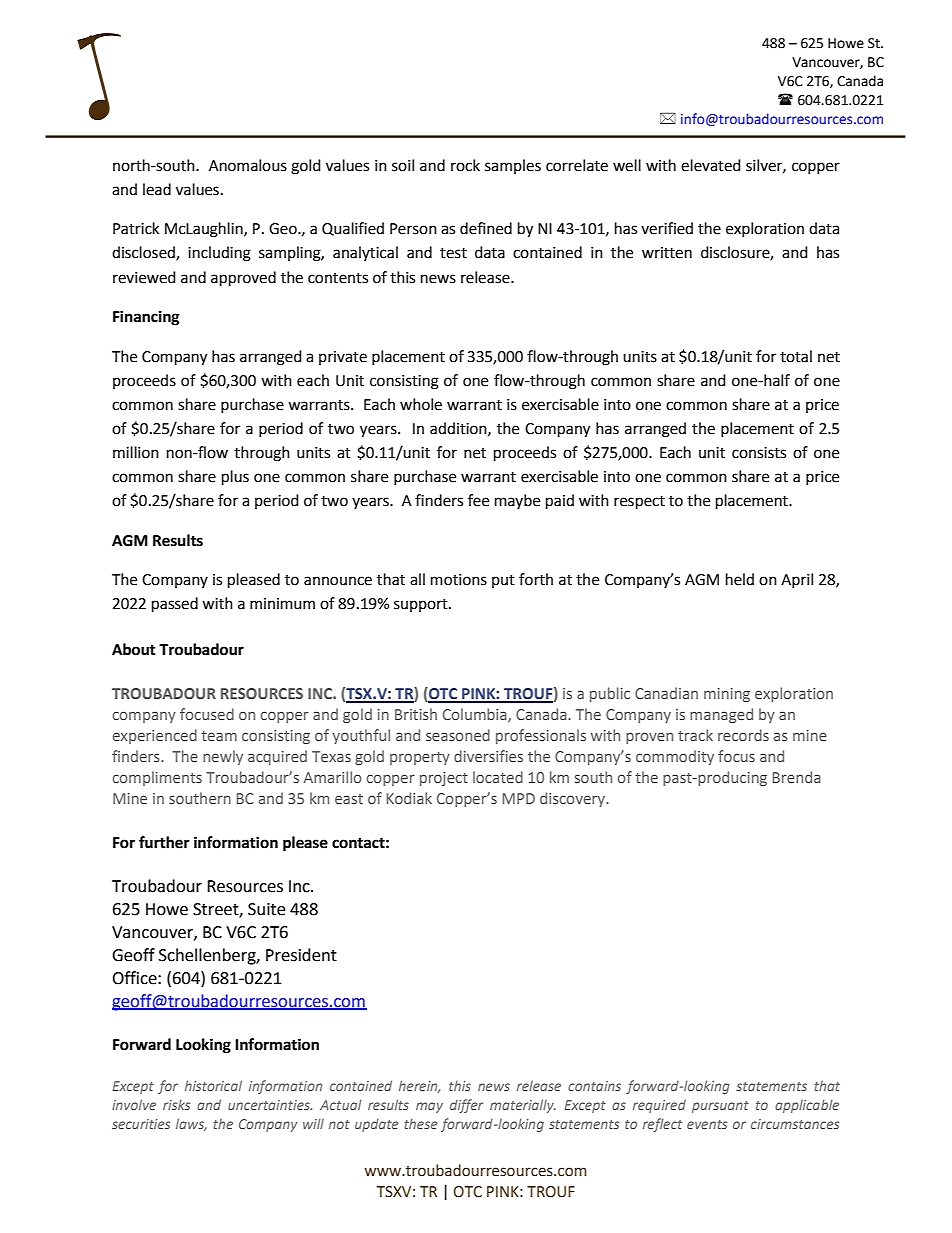 The width and height of the screenshot is (952, 1233). What do you see at coordinates (458, 735) in the screenshot?
I see `seasoned` at bounding box center [458, 735].
